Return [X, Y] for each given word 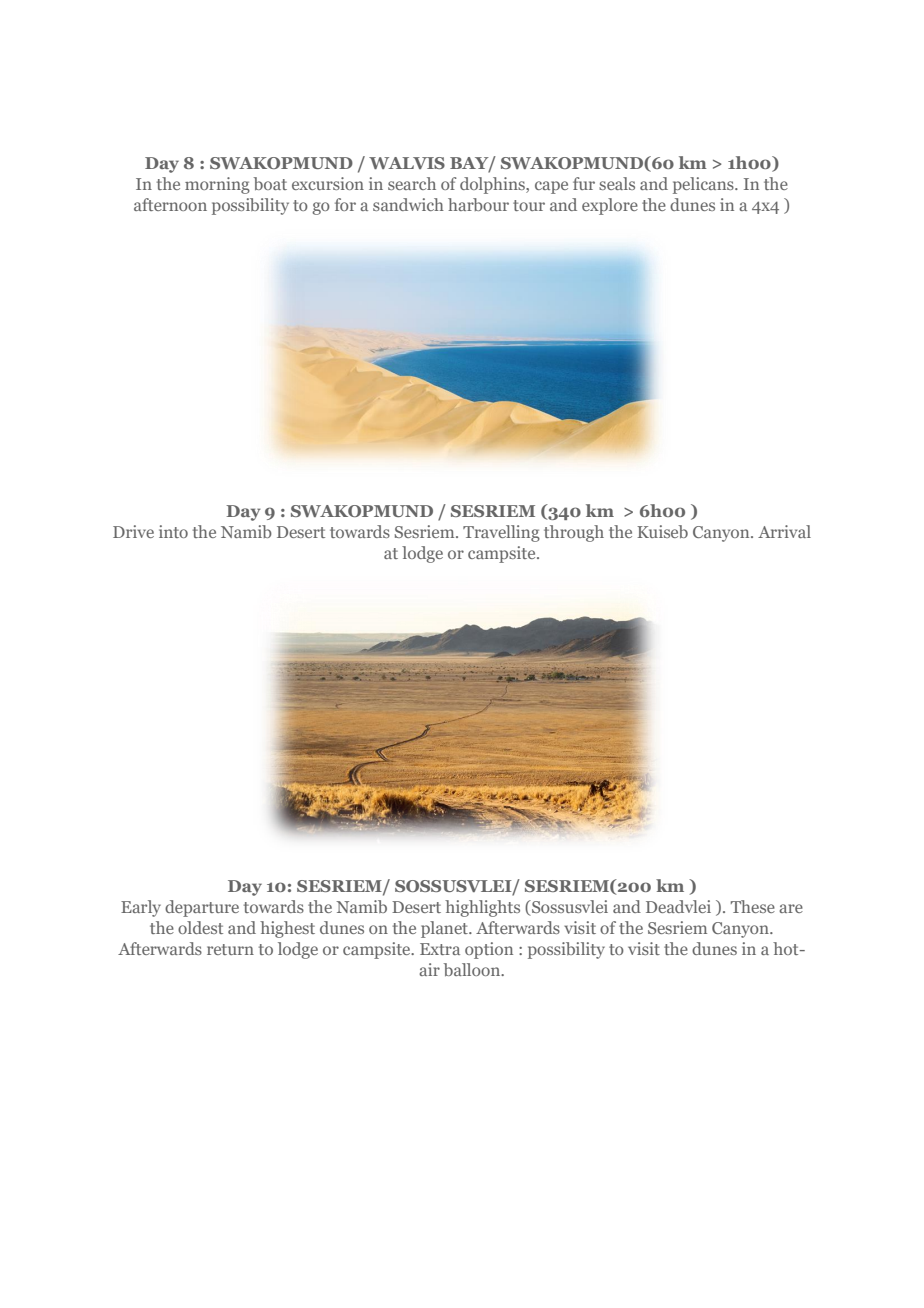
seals [617, 183]
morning [217, 185]
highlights [482, 908]
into [173, 531]
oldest [200, 927]
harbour [478, 204]
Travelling [501, 533]
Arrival [784, 531]
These [753, 906]
